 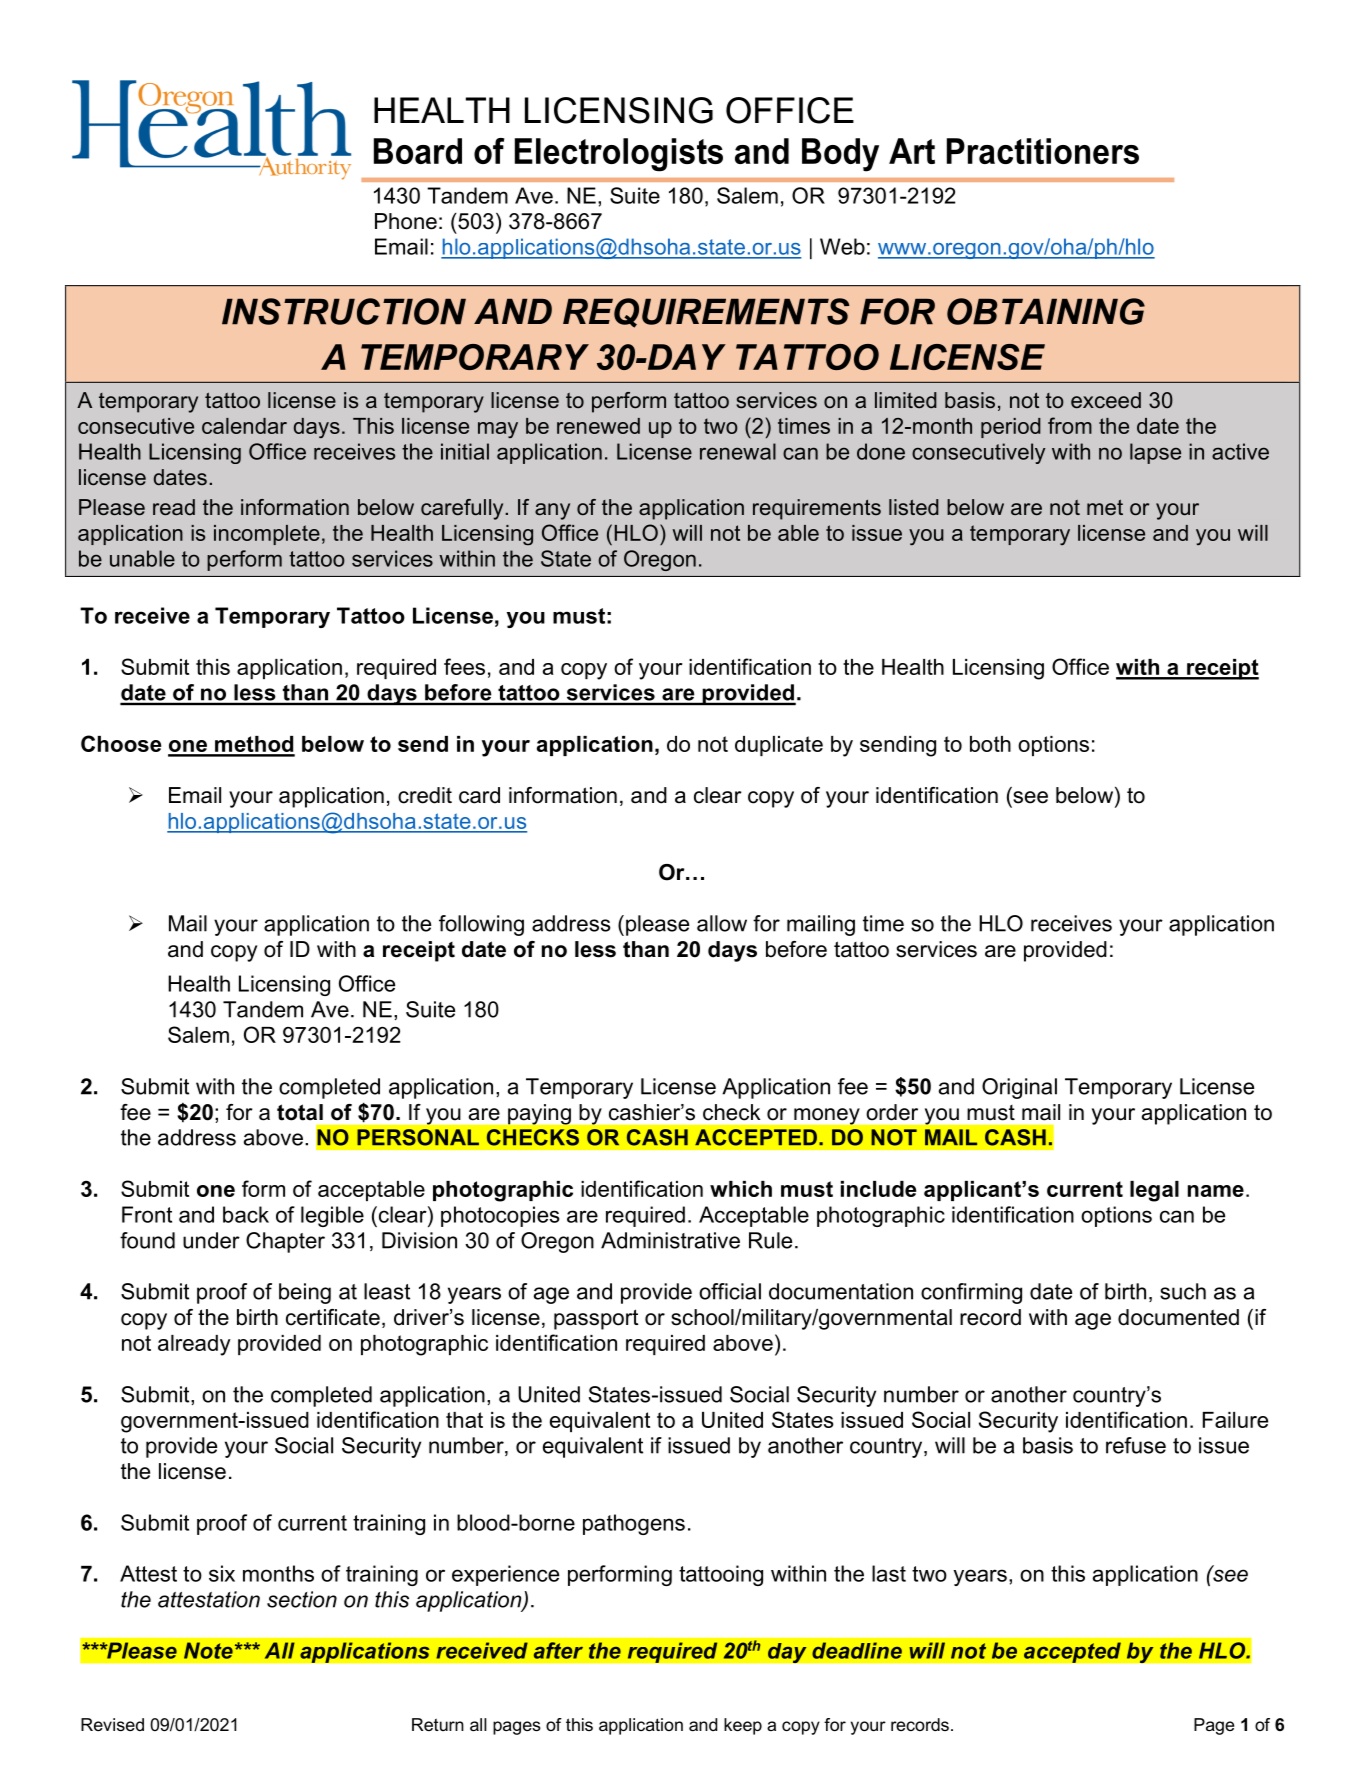 I want to click on Choose, so click(x=121, y=743).
